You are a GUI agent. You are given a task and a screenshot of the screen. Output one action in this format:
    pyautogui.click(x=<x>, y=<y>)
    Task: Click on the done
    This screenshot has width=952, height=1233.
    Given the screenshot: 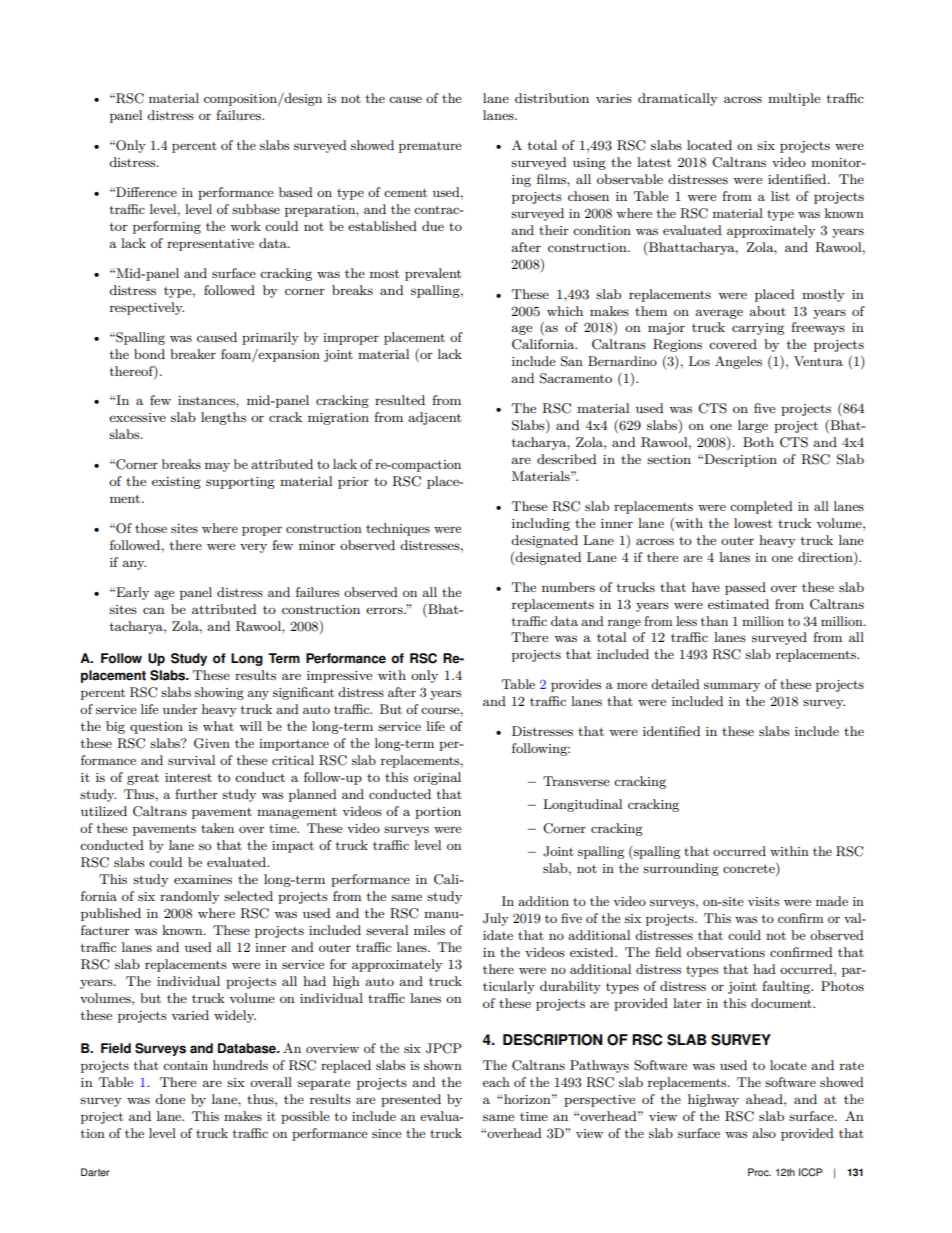 What is the action you would take?
    pyautogui.click(x=170, y=1099)
